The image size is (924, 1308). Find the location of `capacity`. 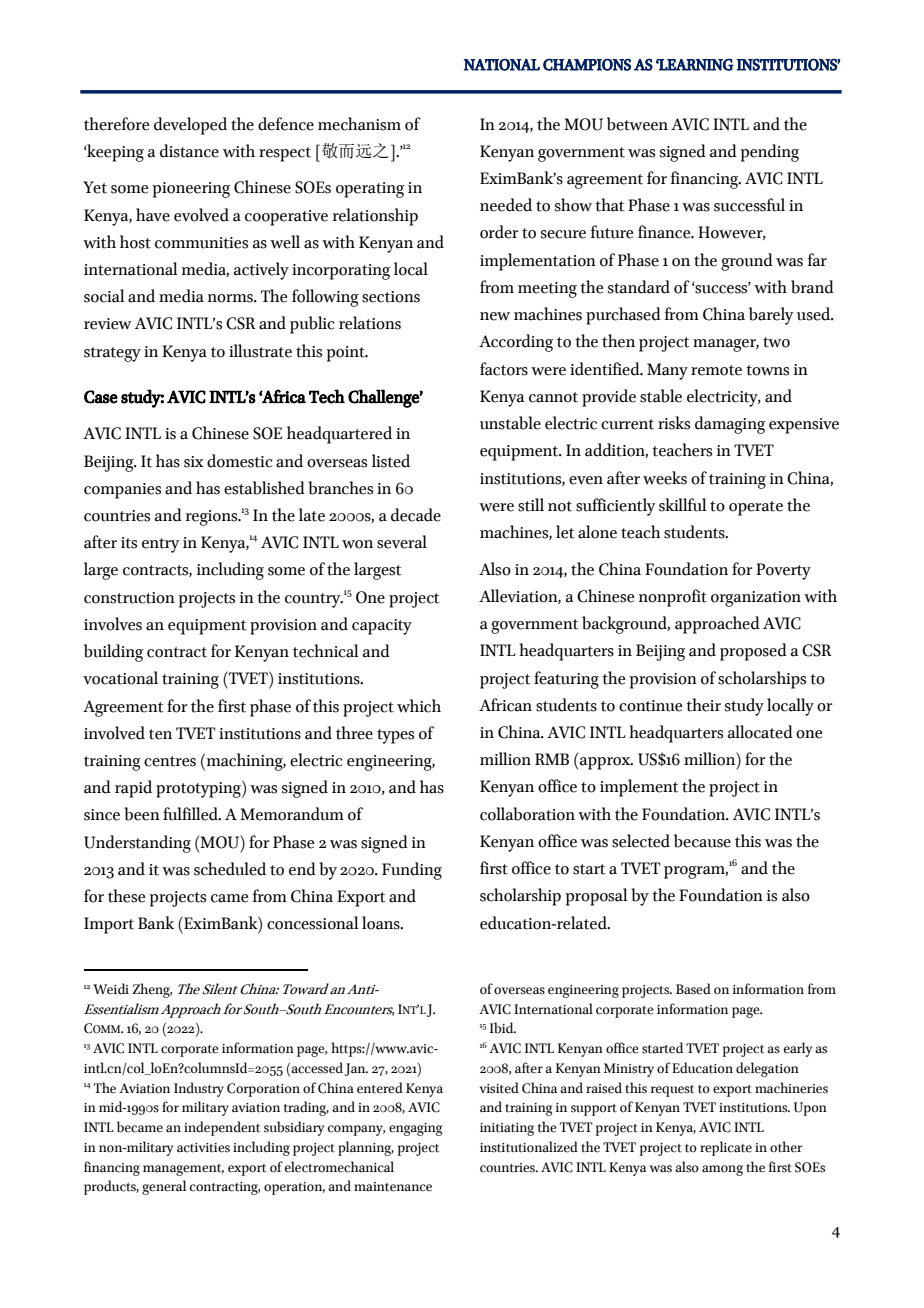

capacity is located at coordinates (382, 627).
